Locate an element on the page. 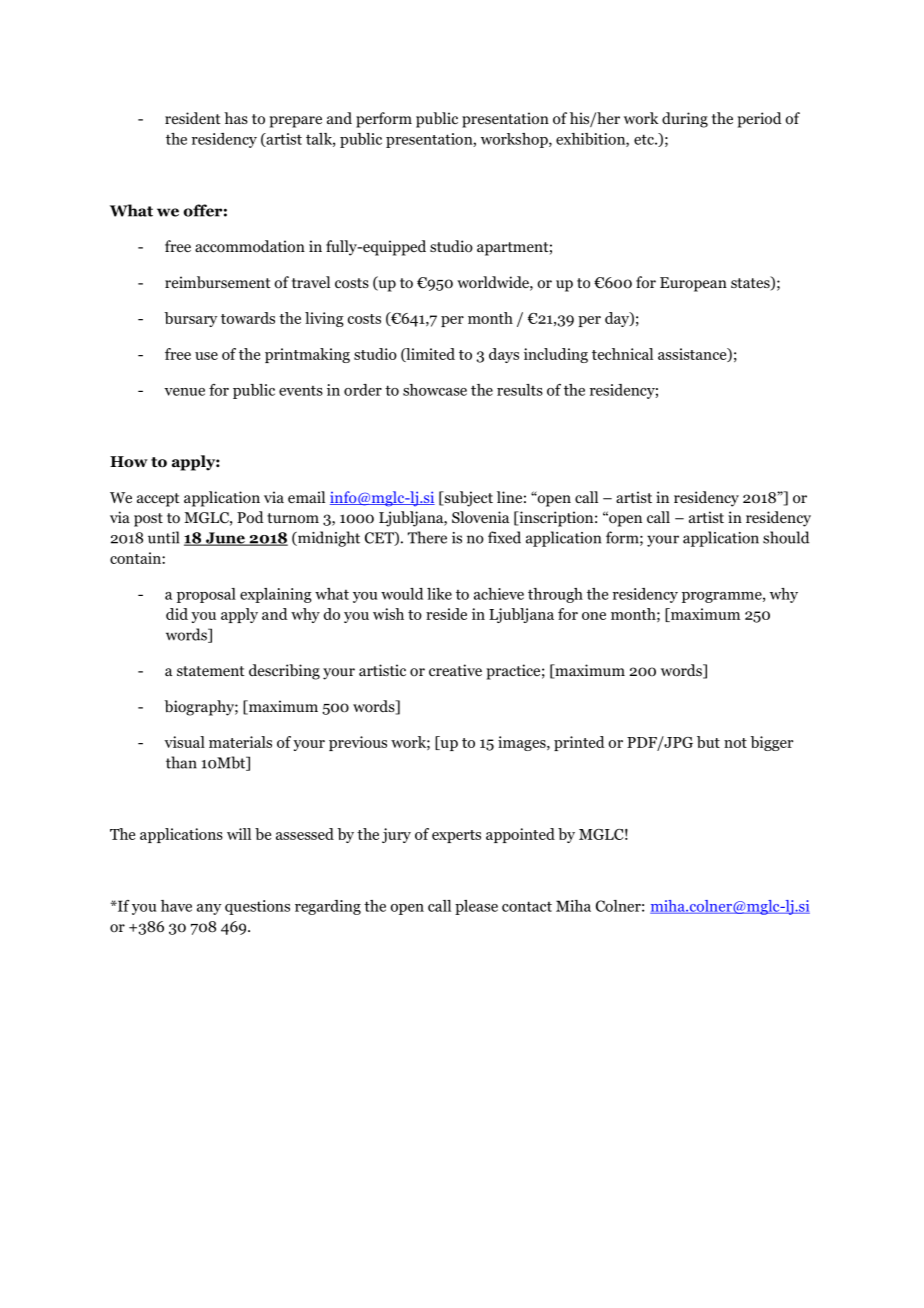 Image resolution: width=924 pixels, height=1308 pixels. during is located at coordinates (685, 120).
